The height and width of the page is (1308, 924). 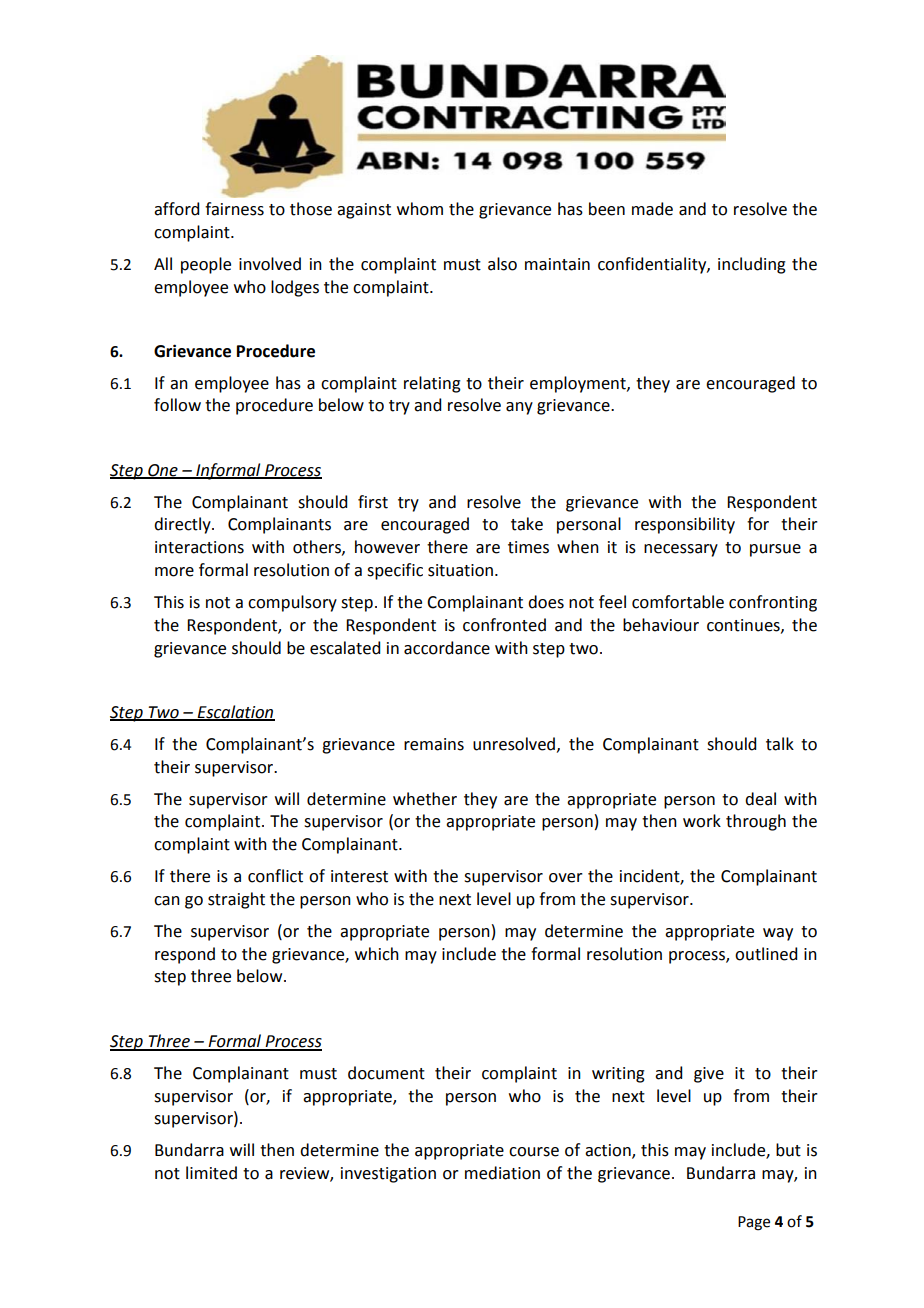 What do you see at coordinates (434, 744) in the page?
I see `remains` at bounding box center [434, 744].
